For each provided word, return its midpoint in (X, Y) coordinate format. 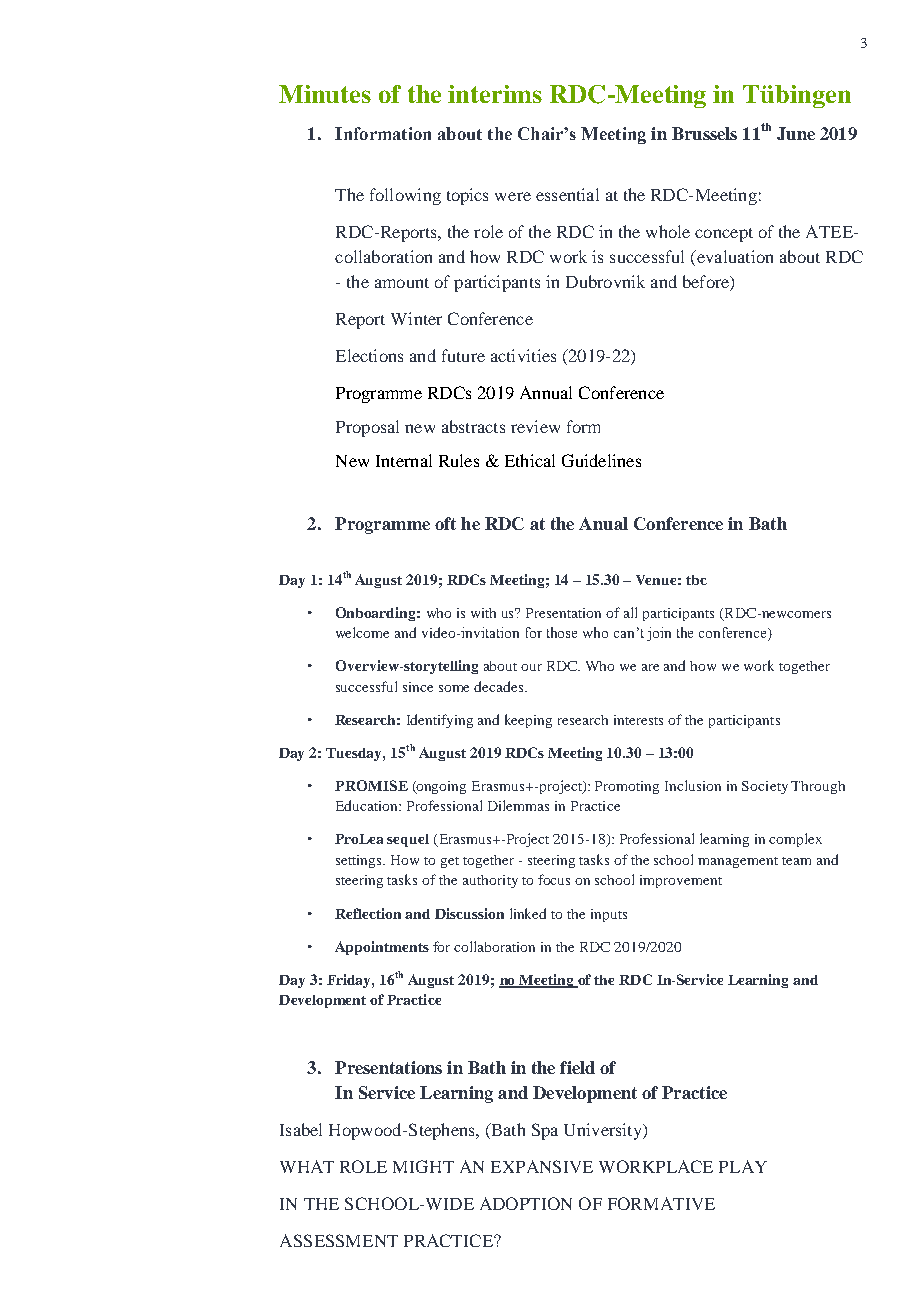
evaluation (734, 256)
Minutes (325, 94)
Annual (546, 392)
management (738, 862)
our (531, 667)
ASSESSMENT (339, 1240)
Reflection (368, 913)
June (796, 133)
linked (528, 913)
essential (567, 194)
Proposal (367, 428)
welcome (362, 632)
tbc (696, 580)
